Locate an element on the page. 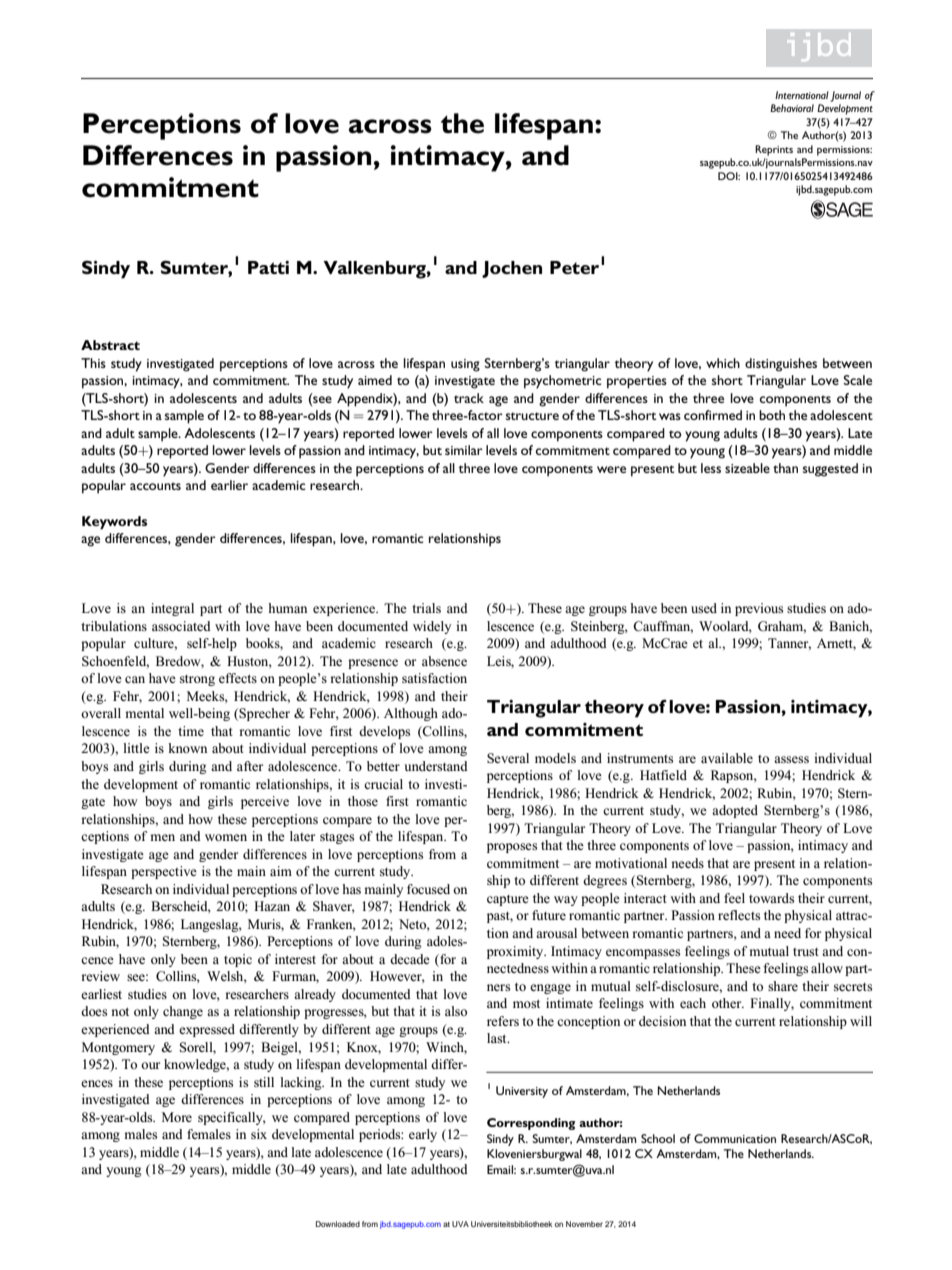 This image has height=1270, width=952. Jochen is located at coordinates (512, 269).
